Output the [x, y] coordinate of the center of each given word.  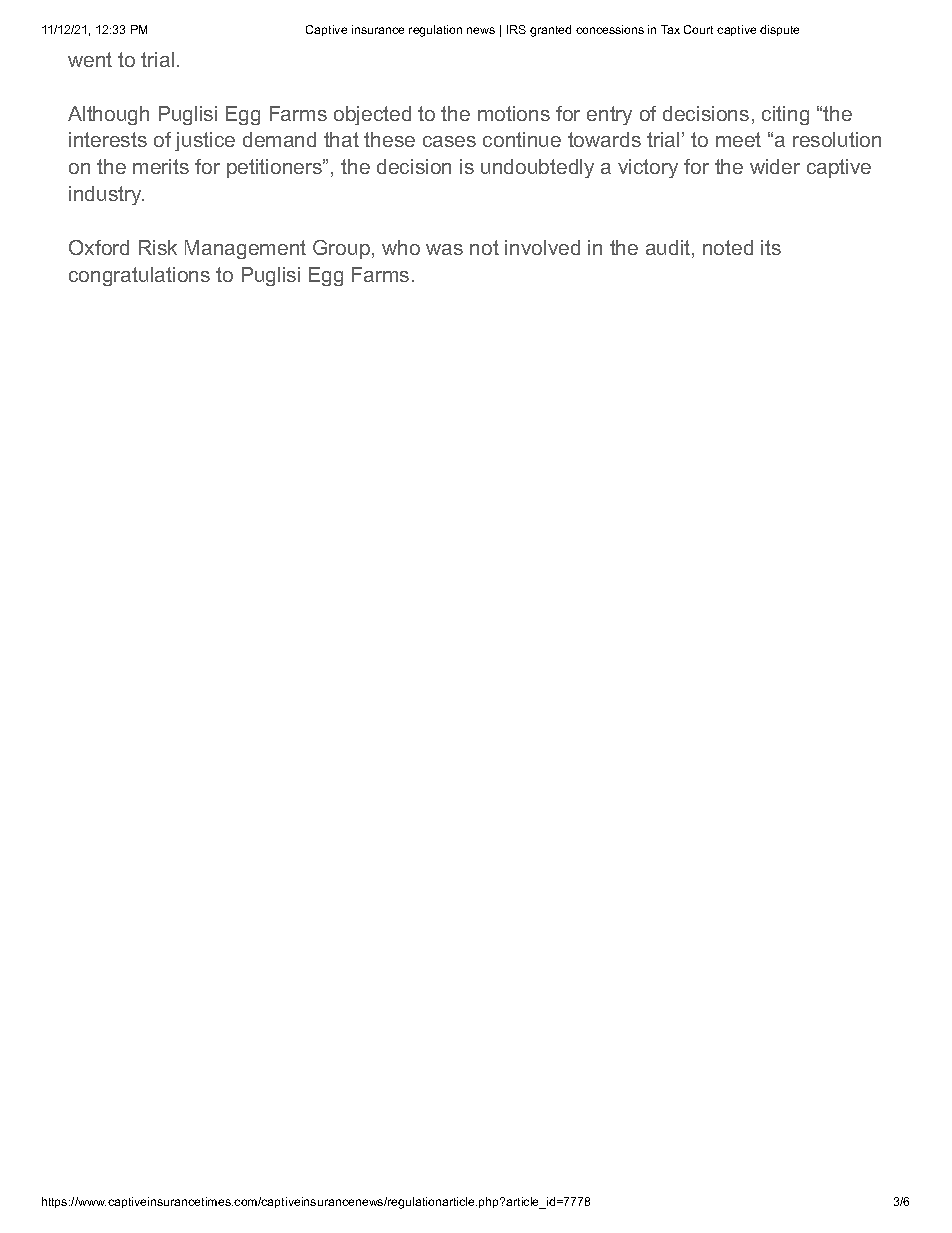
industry [106, 195]
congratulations [139, 276]
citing [785, 115]
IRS [516, 29]
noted [728, 247]
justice [205, 141]
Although [108, 115]
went [90, 59]
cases [449, 141]
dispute [779, 30]
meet [738, 139]
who [401, 247]
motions [514, 113]
